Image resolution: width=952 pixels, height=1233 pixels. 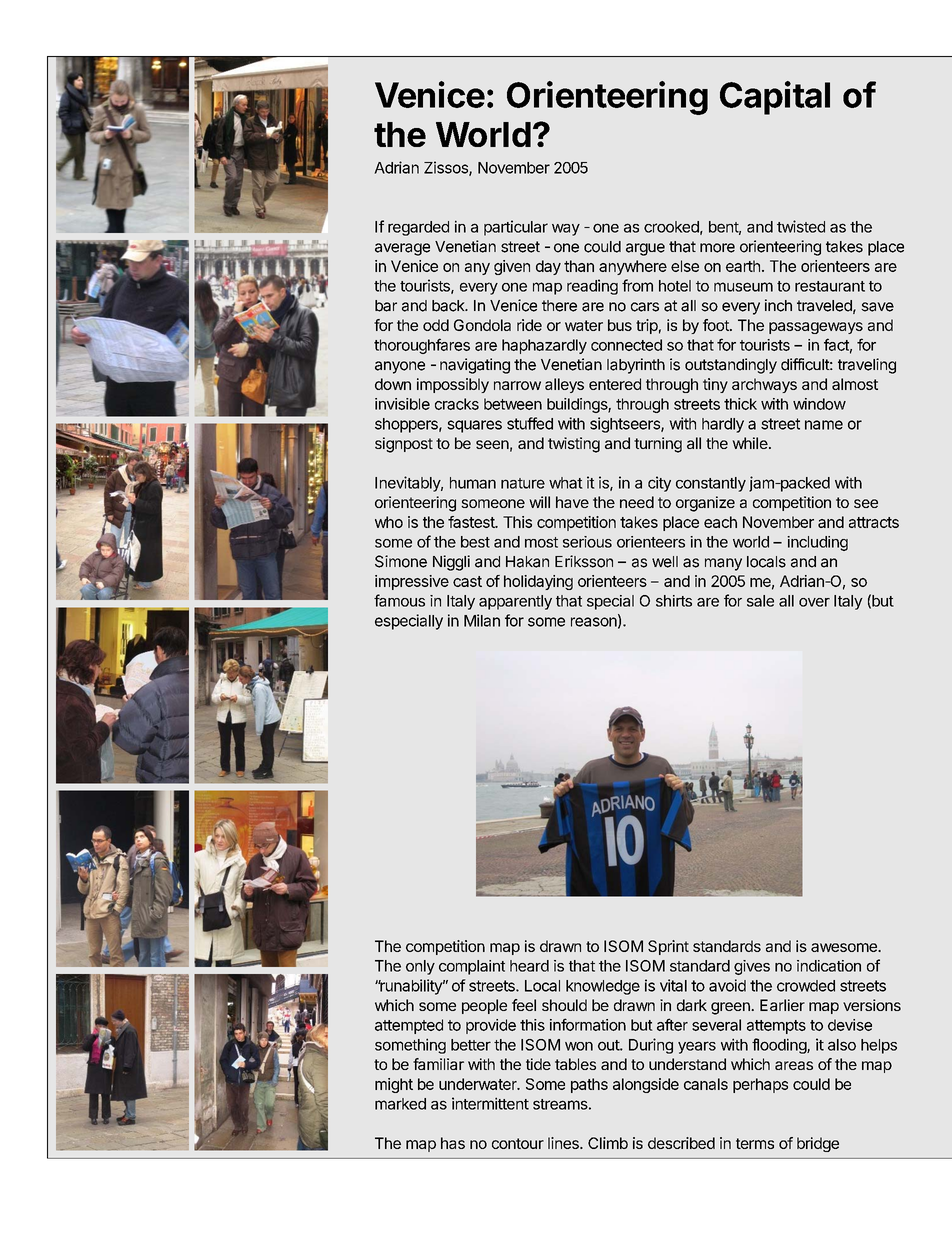 What do you see at coordinates (453, 1143) in the screenshot?
I see `has` at bounding box center [453, 1143].
